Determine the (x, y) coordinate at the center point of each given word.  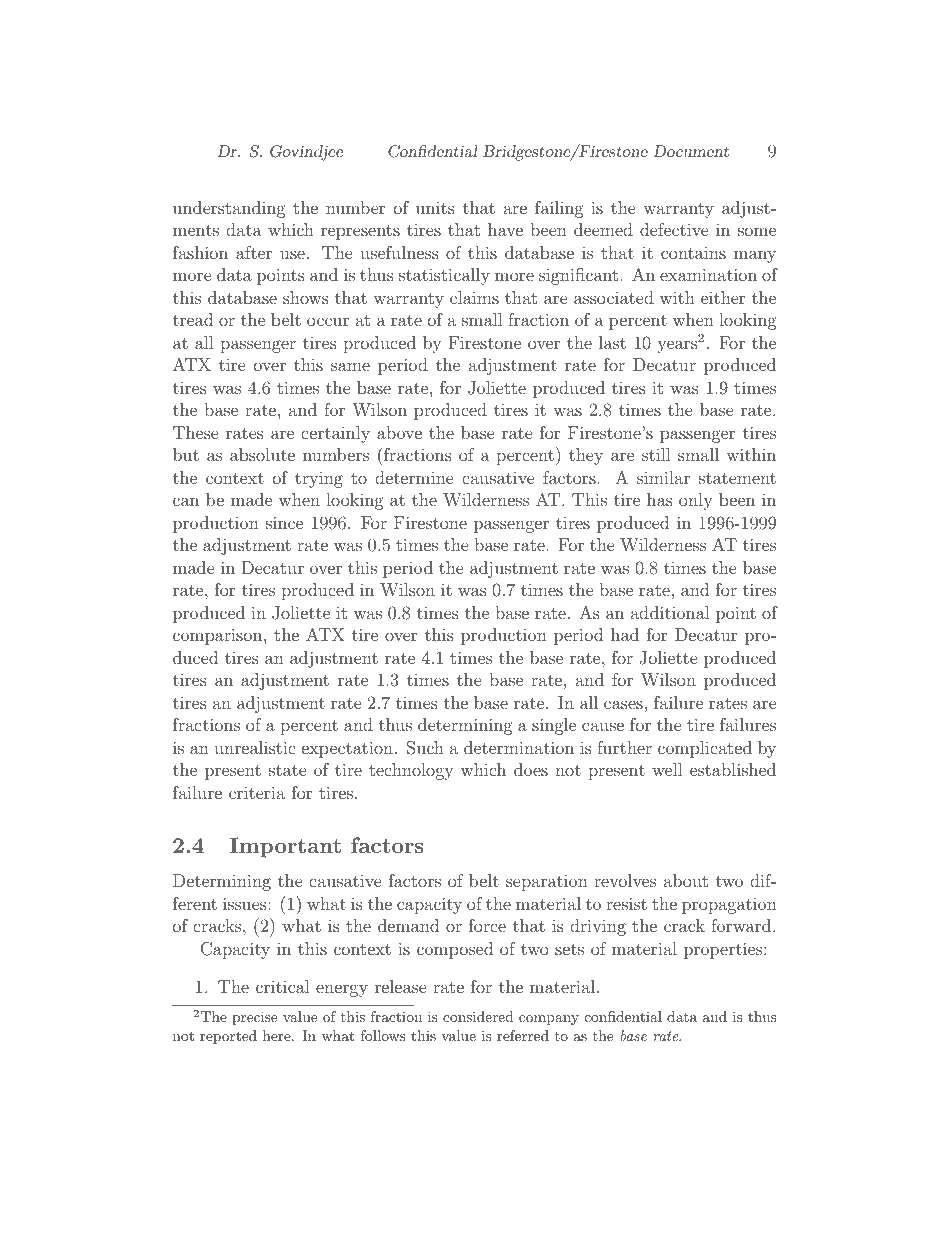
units (435, 207)
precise (254, 1018)
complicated (705, 749)
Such (425, 748)
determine (414, 477)
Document (691, 151)
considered (478, 1016)
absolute (262, 454)
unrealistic (255, 747)
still (656, 454)
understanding (229, 209)
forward (742, 925)
